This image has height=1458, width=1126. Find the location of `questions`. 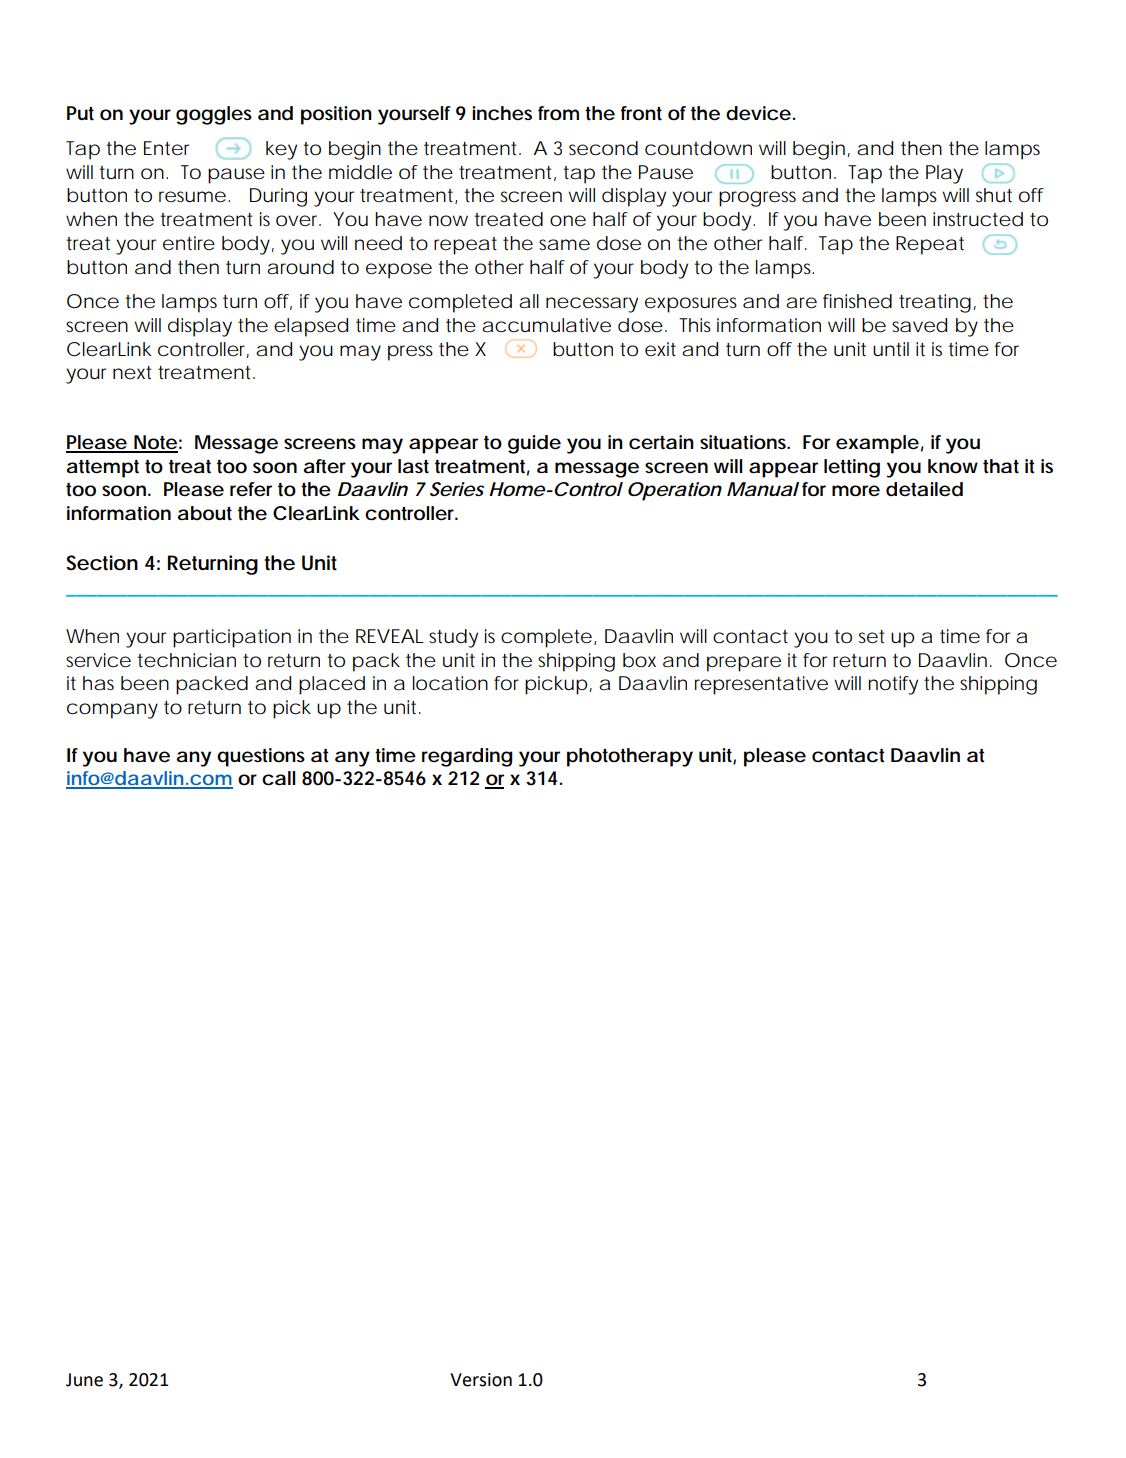

questions is located at coordinates (261, 757).
